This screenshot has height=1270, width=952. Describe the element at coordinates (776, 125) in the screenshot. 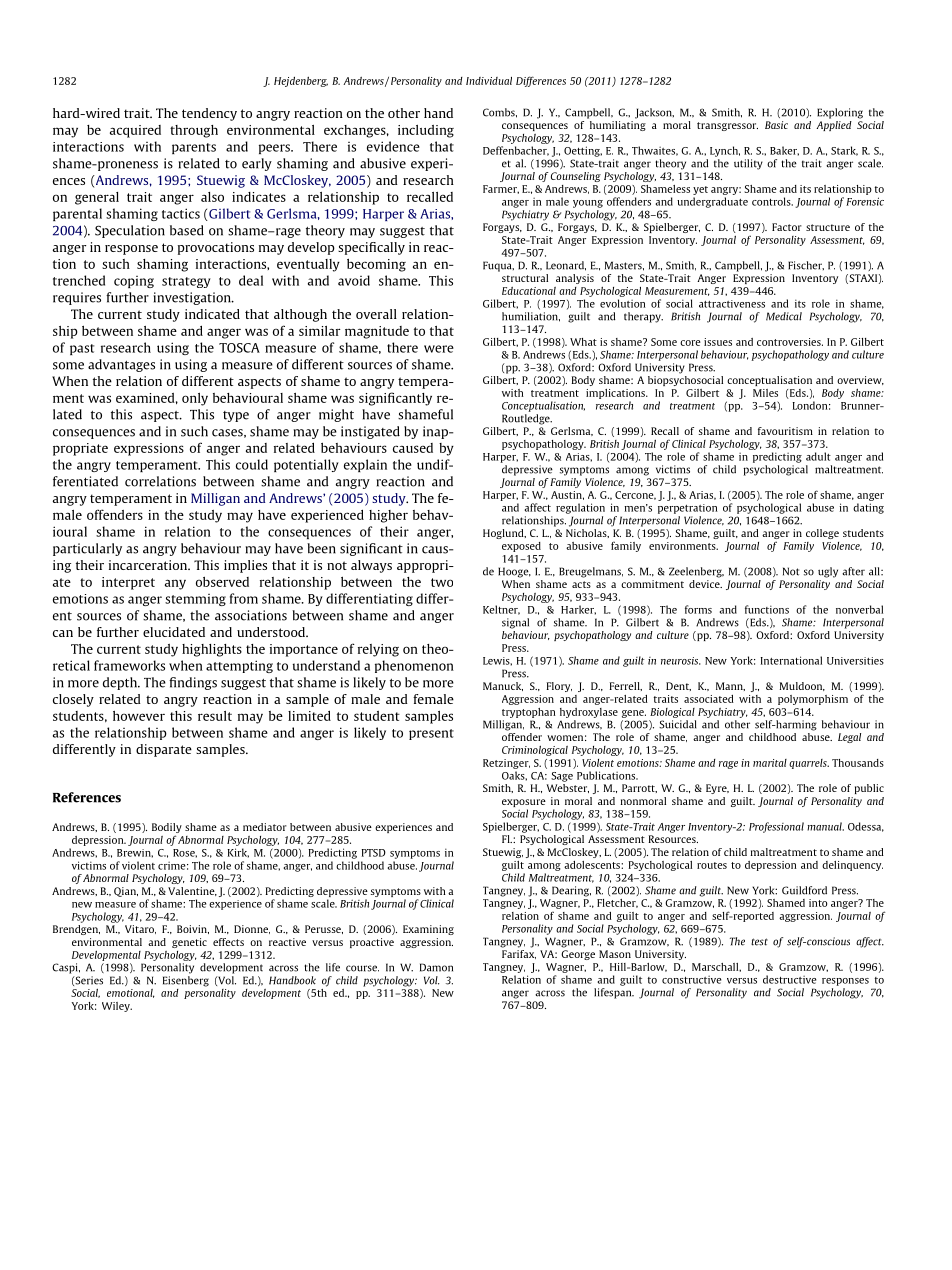

I see `Basic` at that location.
